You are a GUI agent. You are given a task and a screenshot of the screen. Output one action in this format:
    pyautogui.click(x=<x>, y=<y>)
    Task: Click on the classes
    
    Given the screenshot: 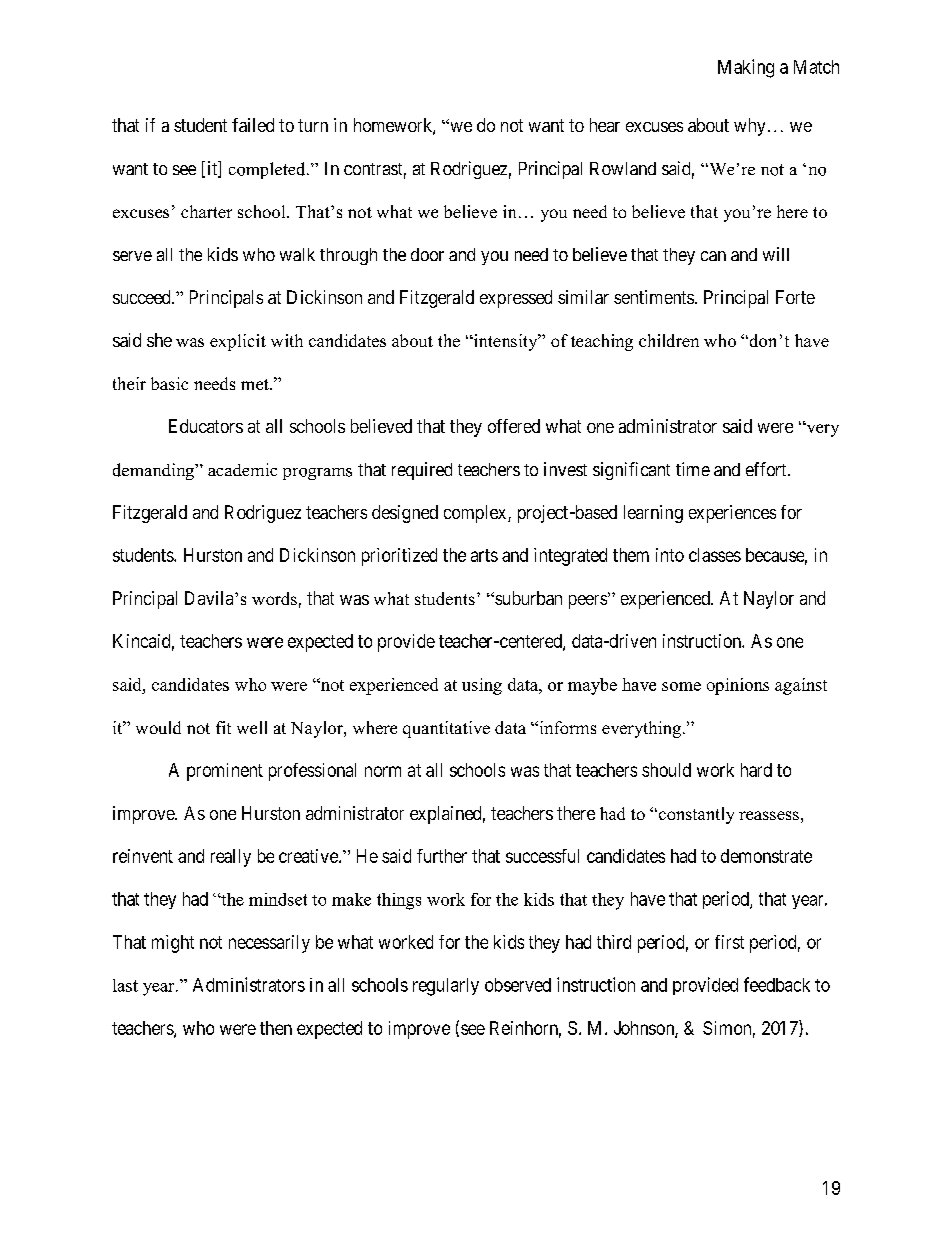 What is the action you would take?
    pyautogui.click(x=715, y=555)
